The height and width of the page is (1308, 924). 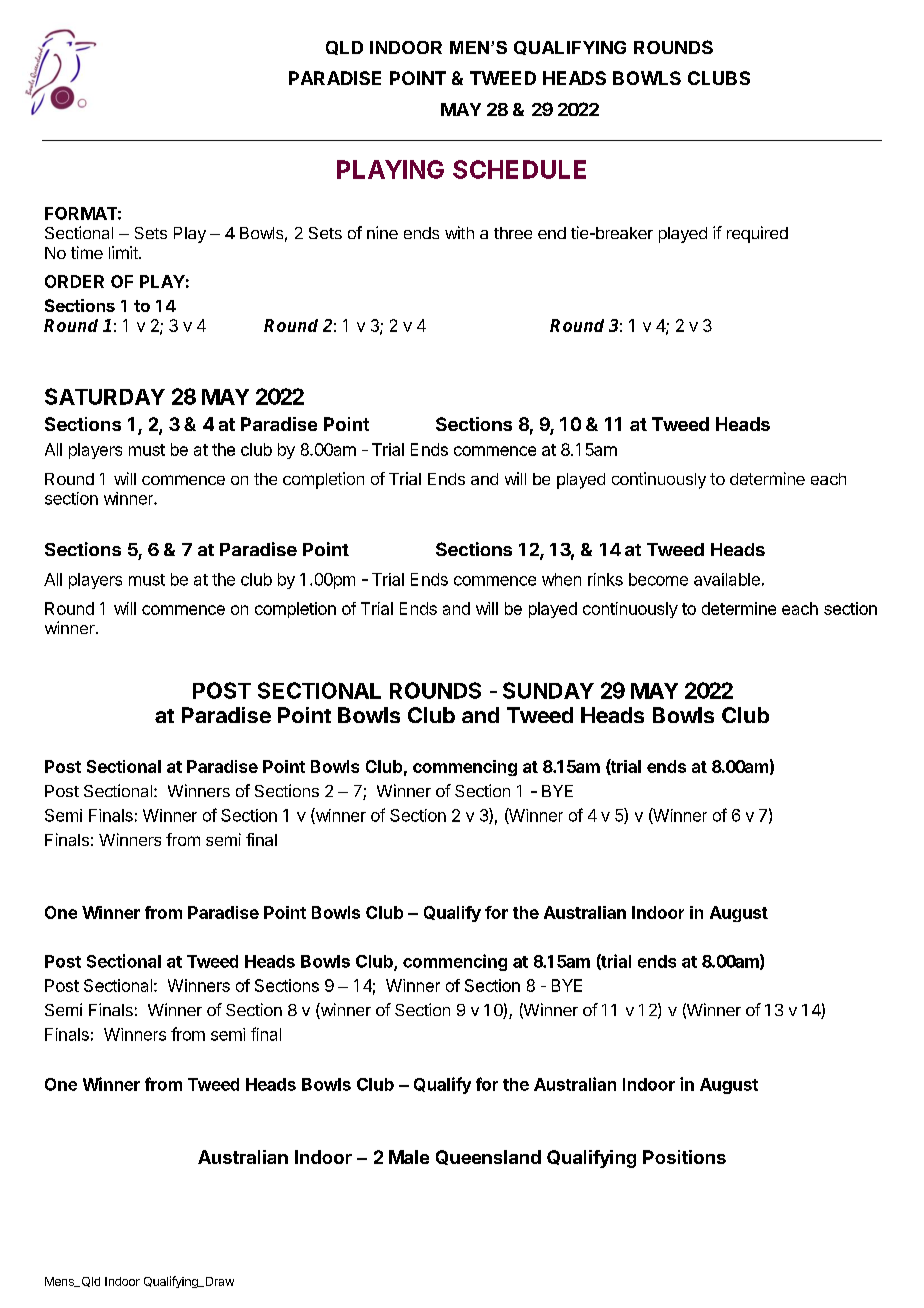 What do you see at coordinates (658, 579) in the page?
I see `become` at bounding box center [658, 579].
